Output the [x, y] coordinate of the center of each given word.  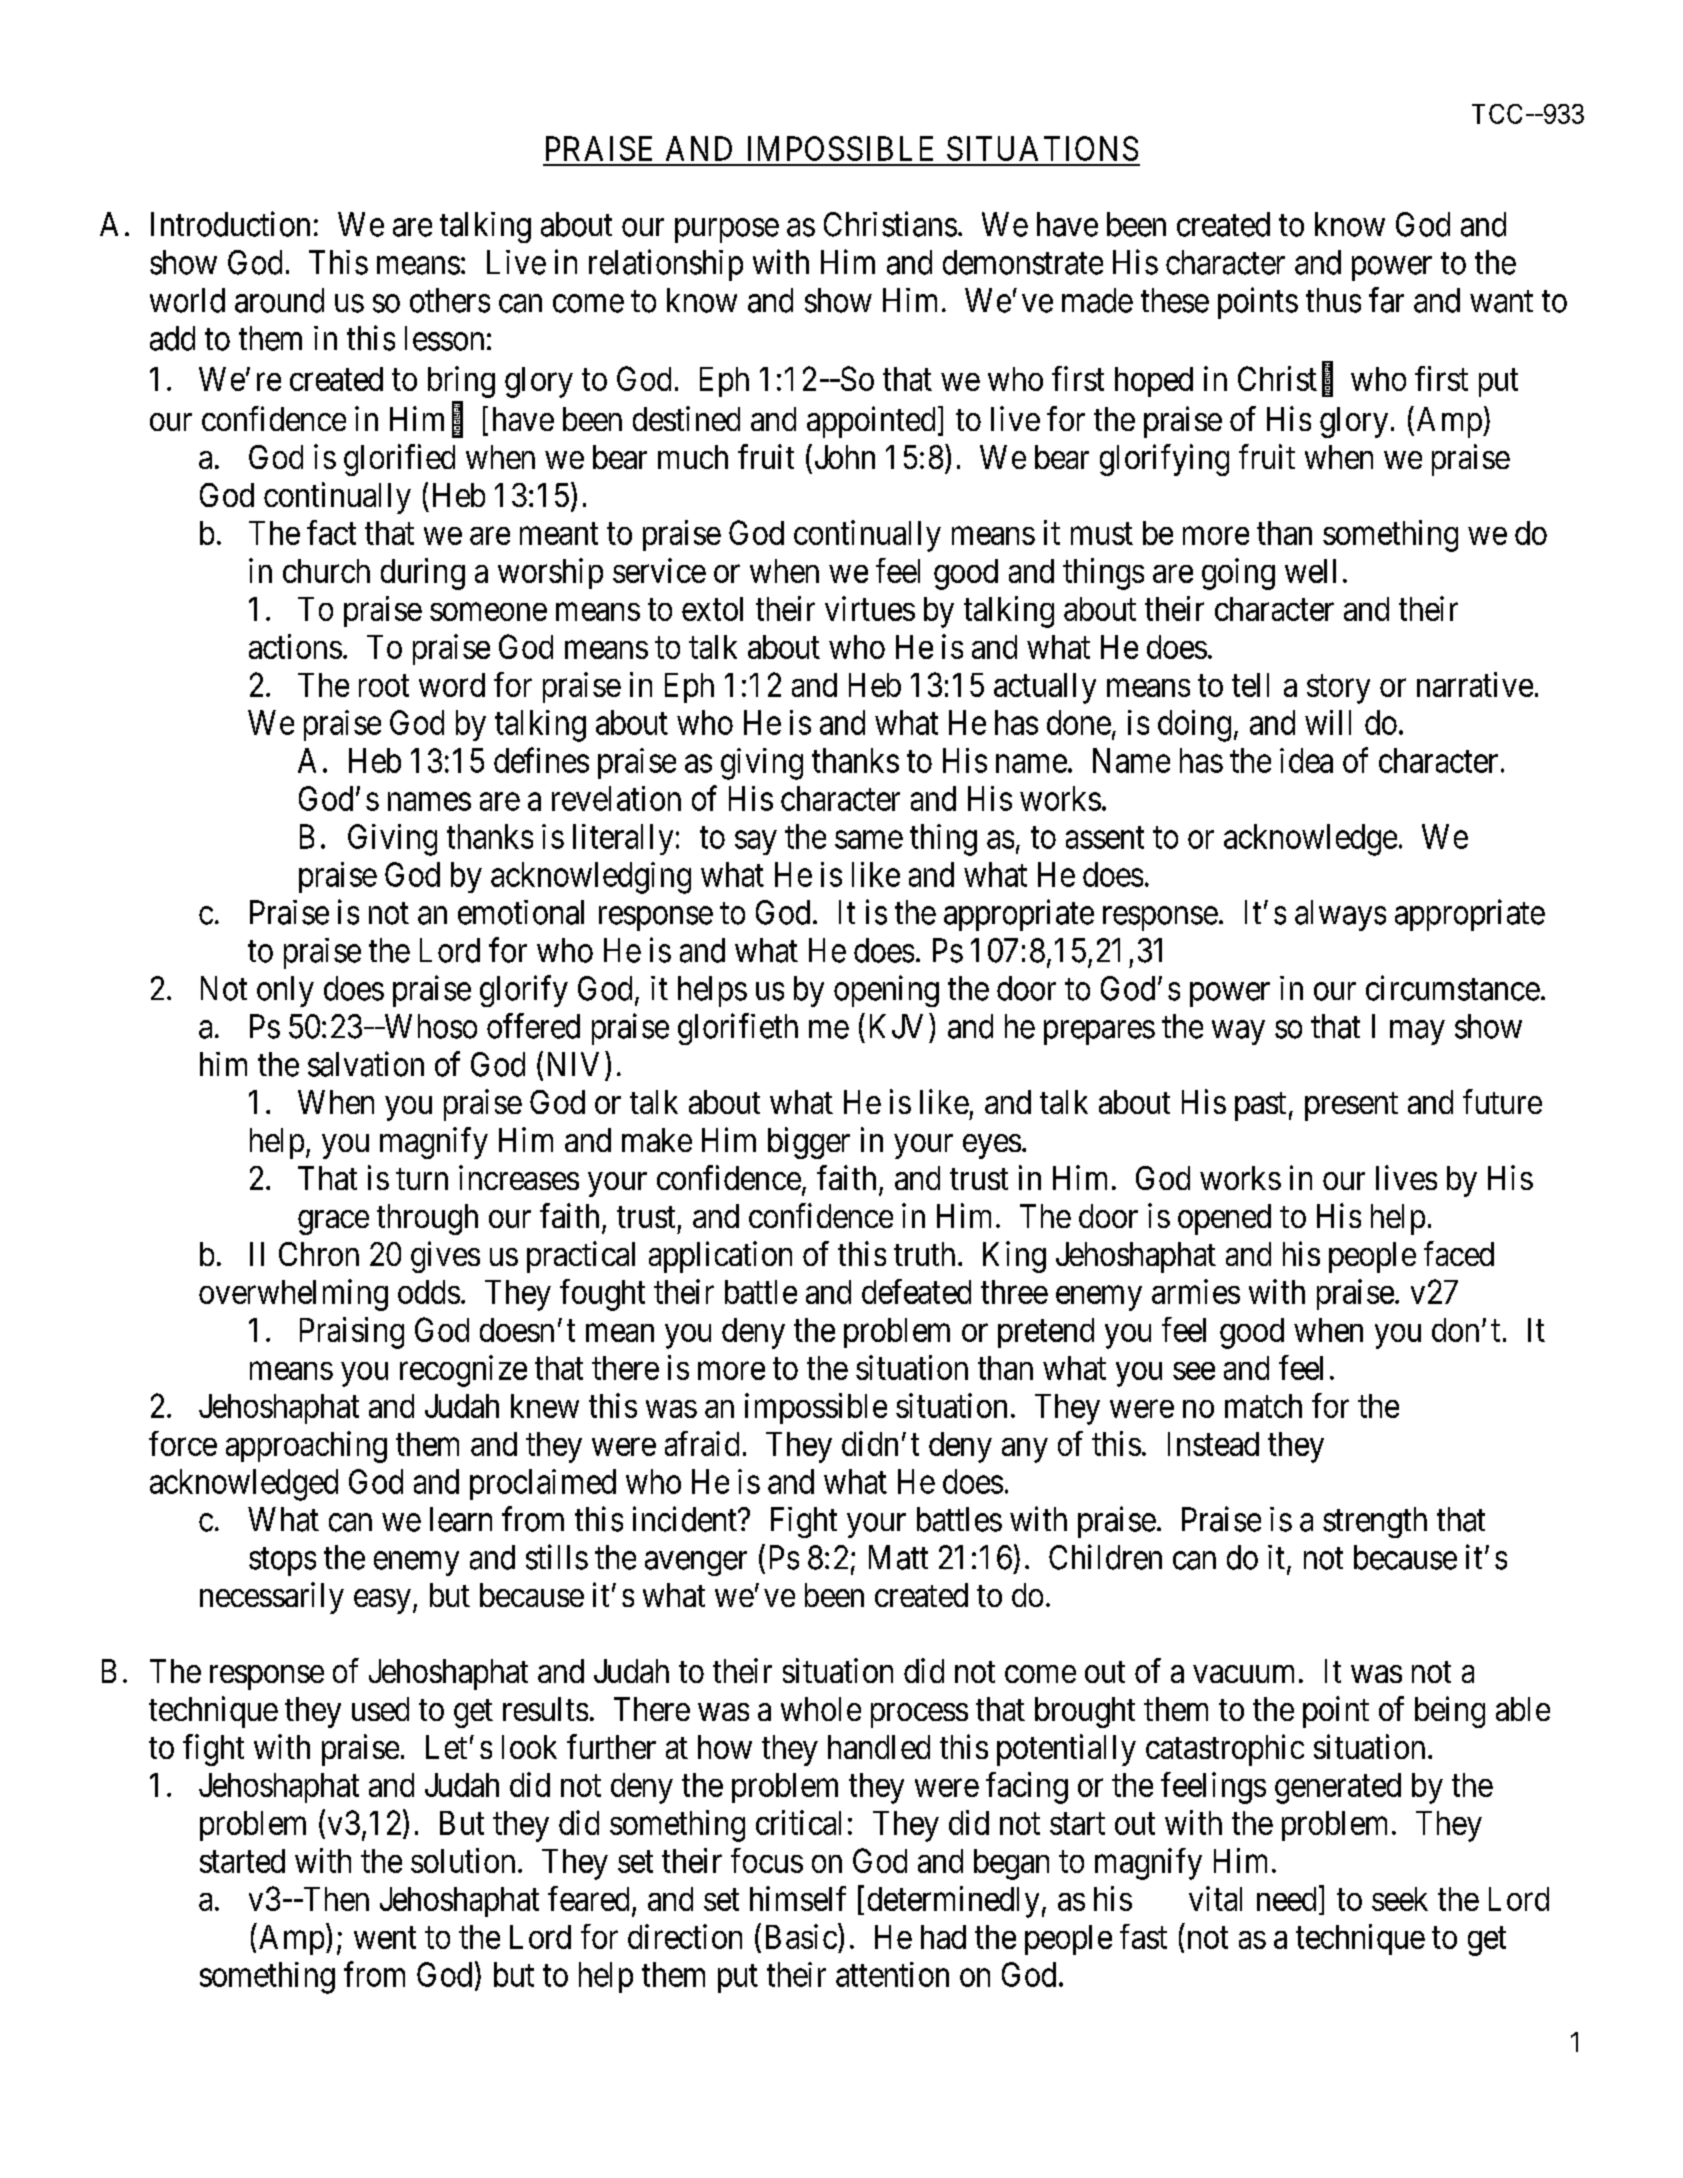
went [385, 1938]
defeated [916, 1291]
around [279, 300]
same [869, 840]
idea [1306, 760]
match [1263, 1406]
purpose [727, 231]
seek [1400, 1899]
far [1386, 300]
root [384, 686]
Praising [352, 1333]
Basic [801, 1936]
